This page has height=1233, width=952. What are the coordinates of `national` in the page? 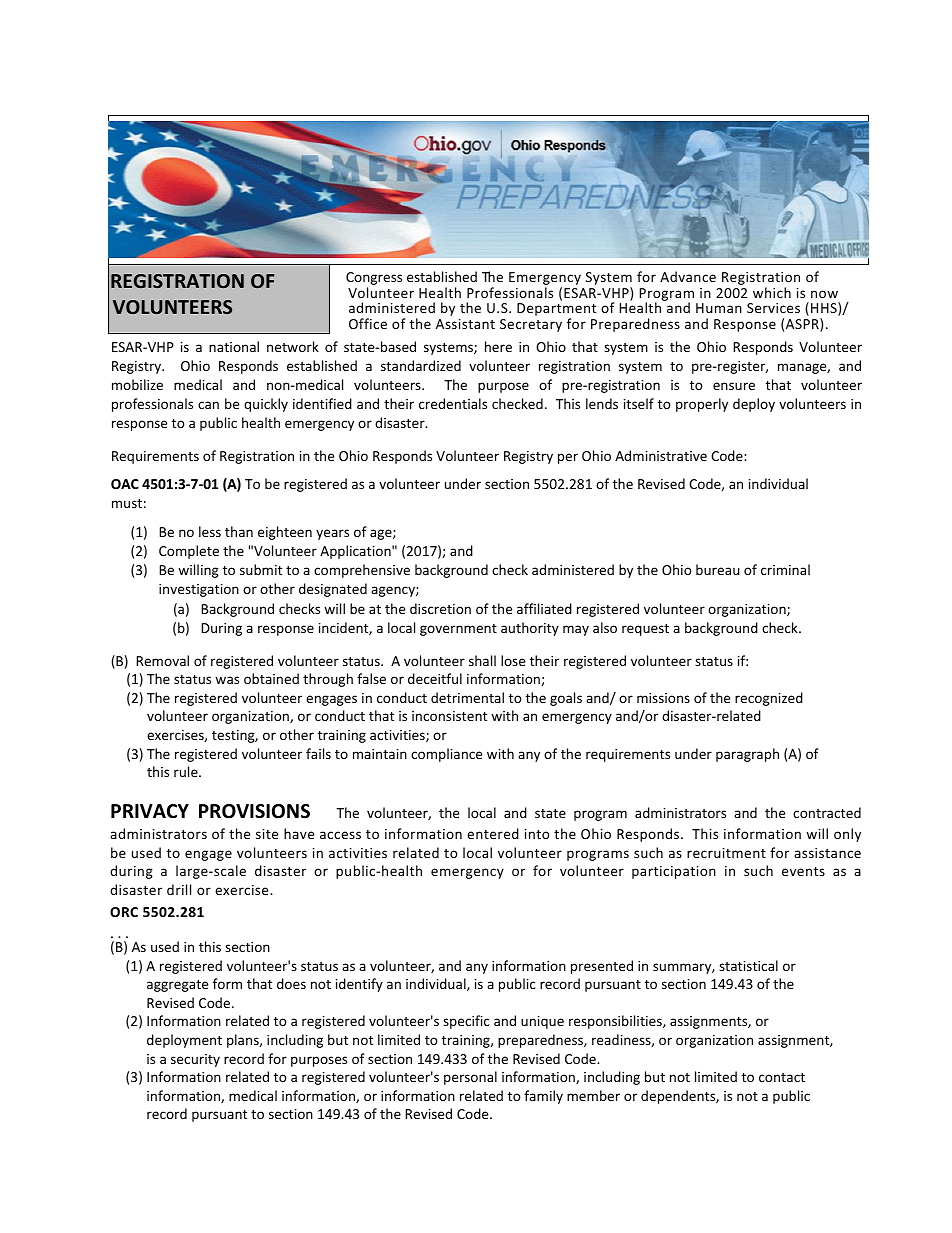 It's located at (234, 346).
